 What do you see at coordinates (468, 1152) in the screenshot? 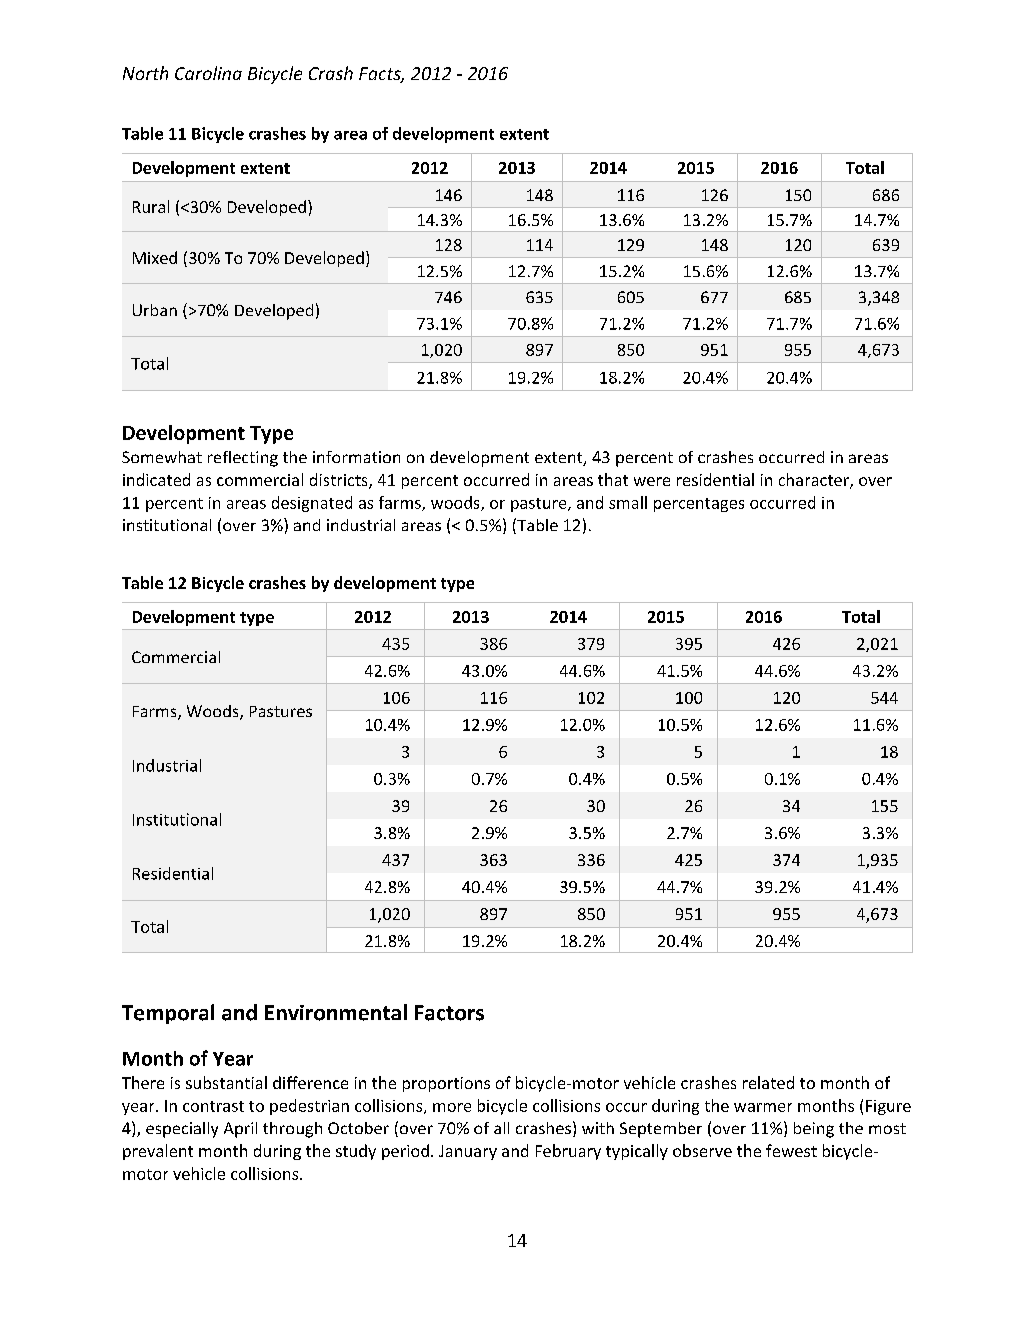
I see `January` at bounding box center [468, 1152].
